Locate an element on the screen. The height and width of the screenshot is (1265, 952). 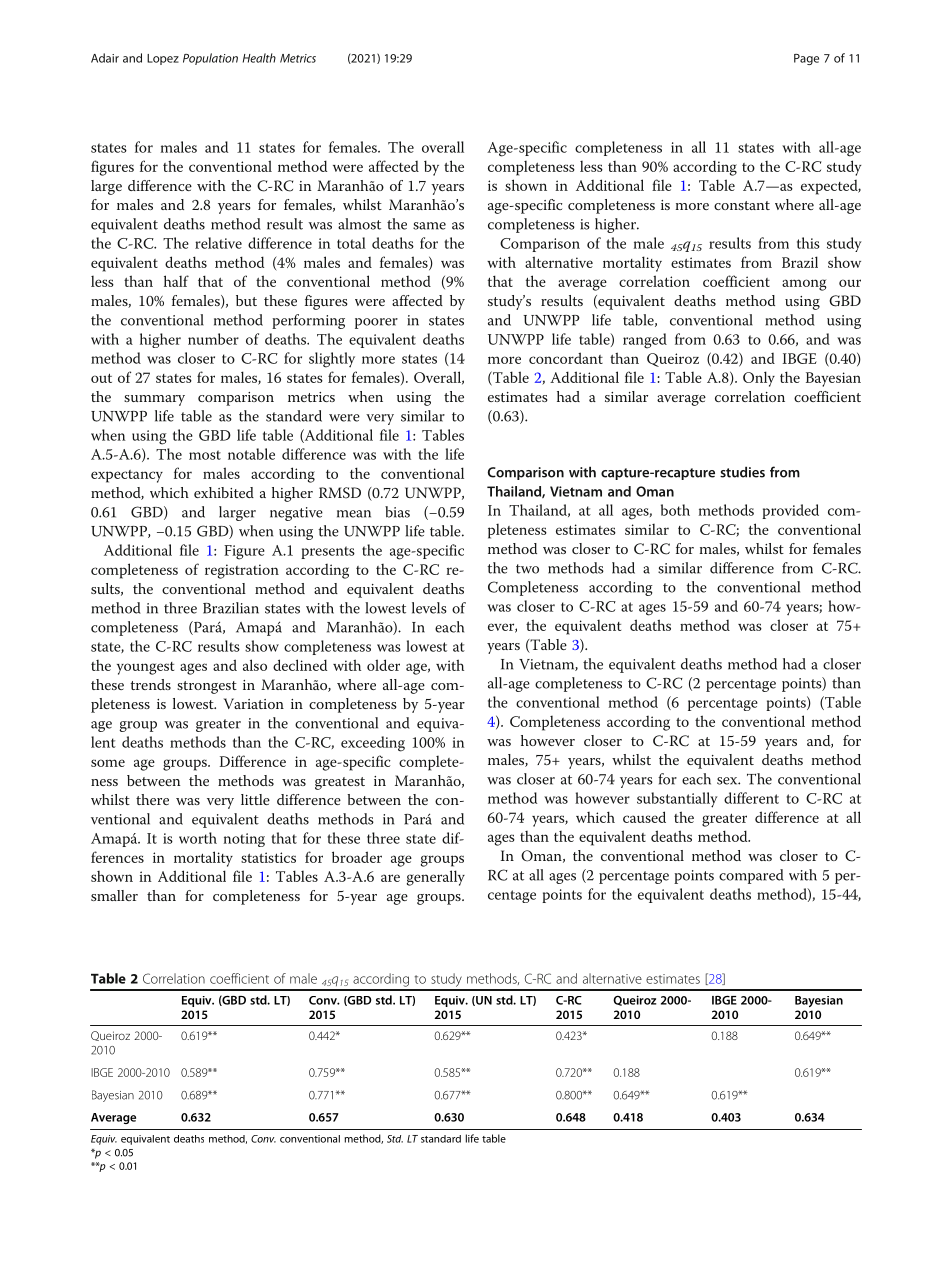
provided is located at coordinates (790, 511).
